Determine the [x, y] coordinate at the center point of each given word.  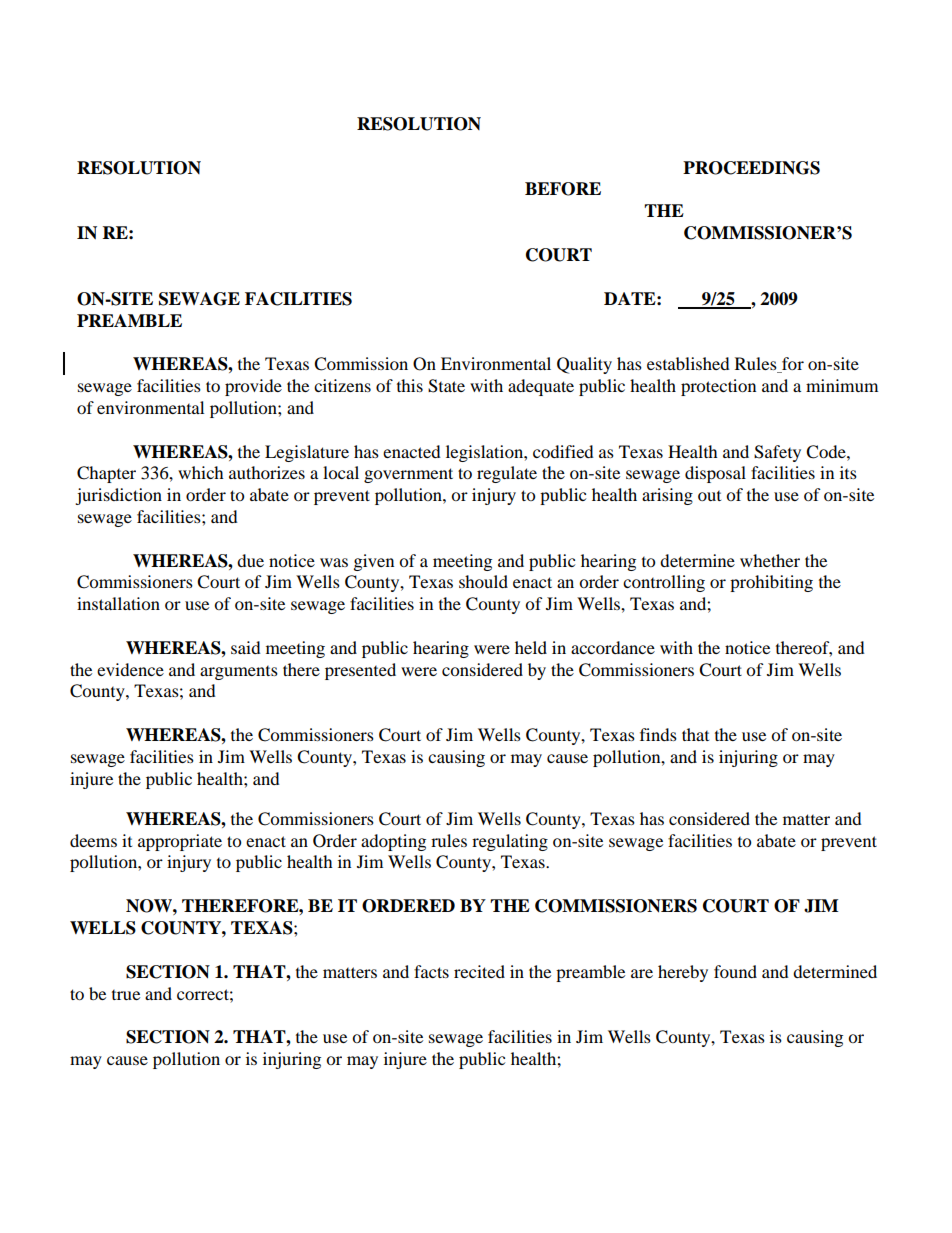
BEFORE [563, 189]
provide [253, 387]
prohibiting [771, 583]
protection [718, 387]
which [201, 472]
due [250, 560]
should [483, 581]
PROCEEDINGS [751, 168]
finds [658, 734]
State [446, 386]
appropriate [180, 842]
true [126, 995]
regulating [510, 842]
